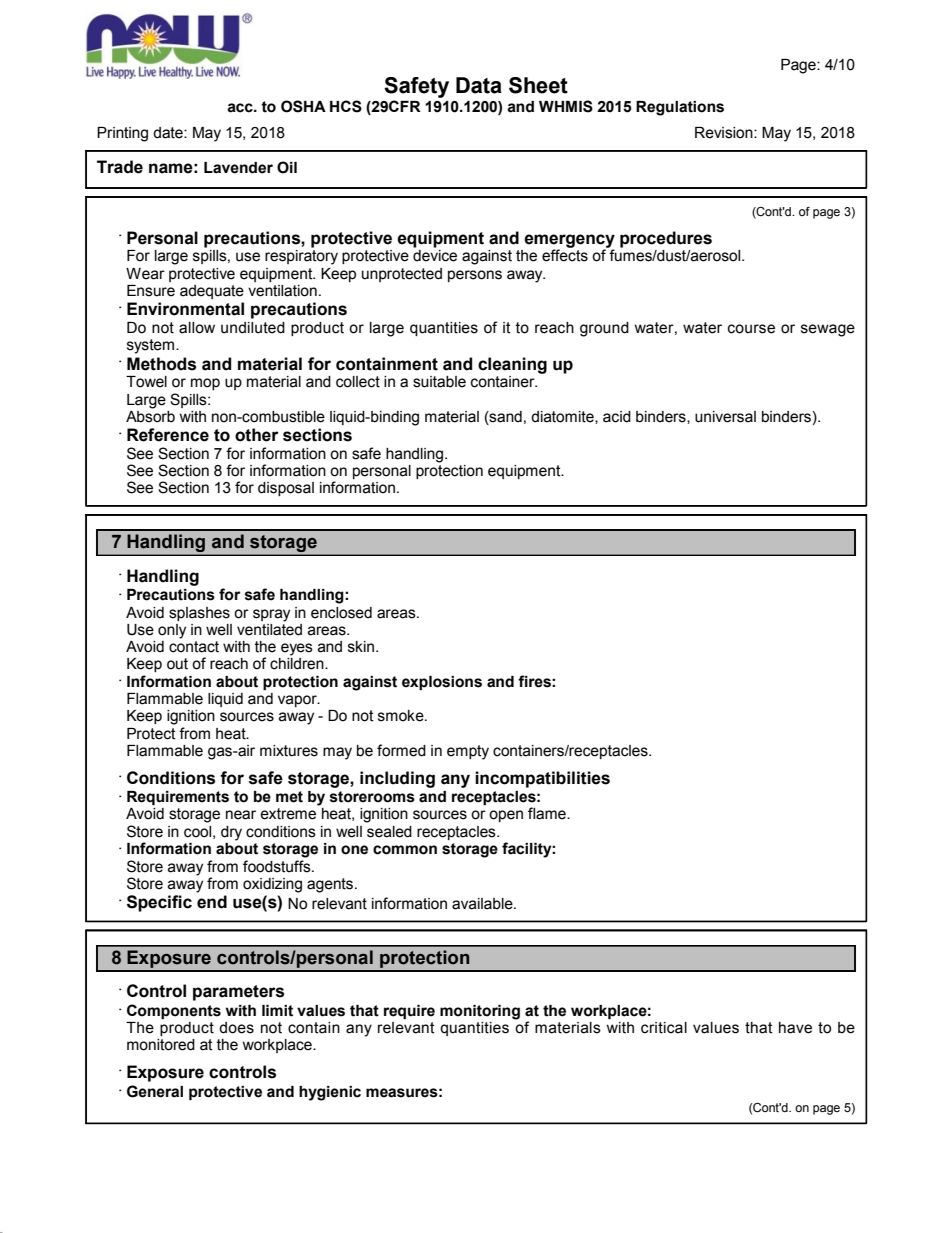 The image size is (952, 1233). What do you see at coordinates (725, 417) in the screenshot?
I see `universal` at bounding box center [725, 417].
